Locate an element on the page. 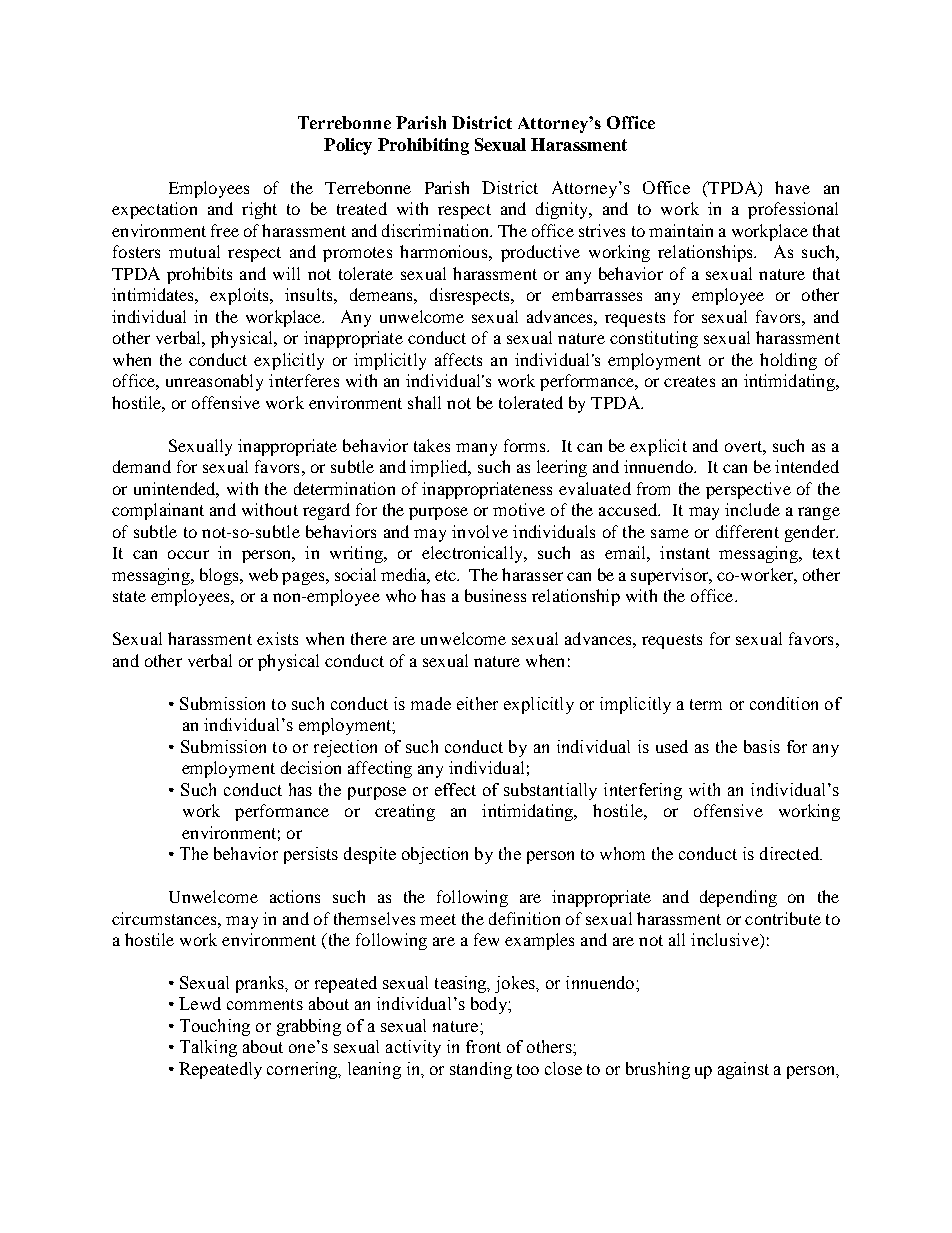  creates is located at coordinates (689, 381).
